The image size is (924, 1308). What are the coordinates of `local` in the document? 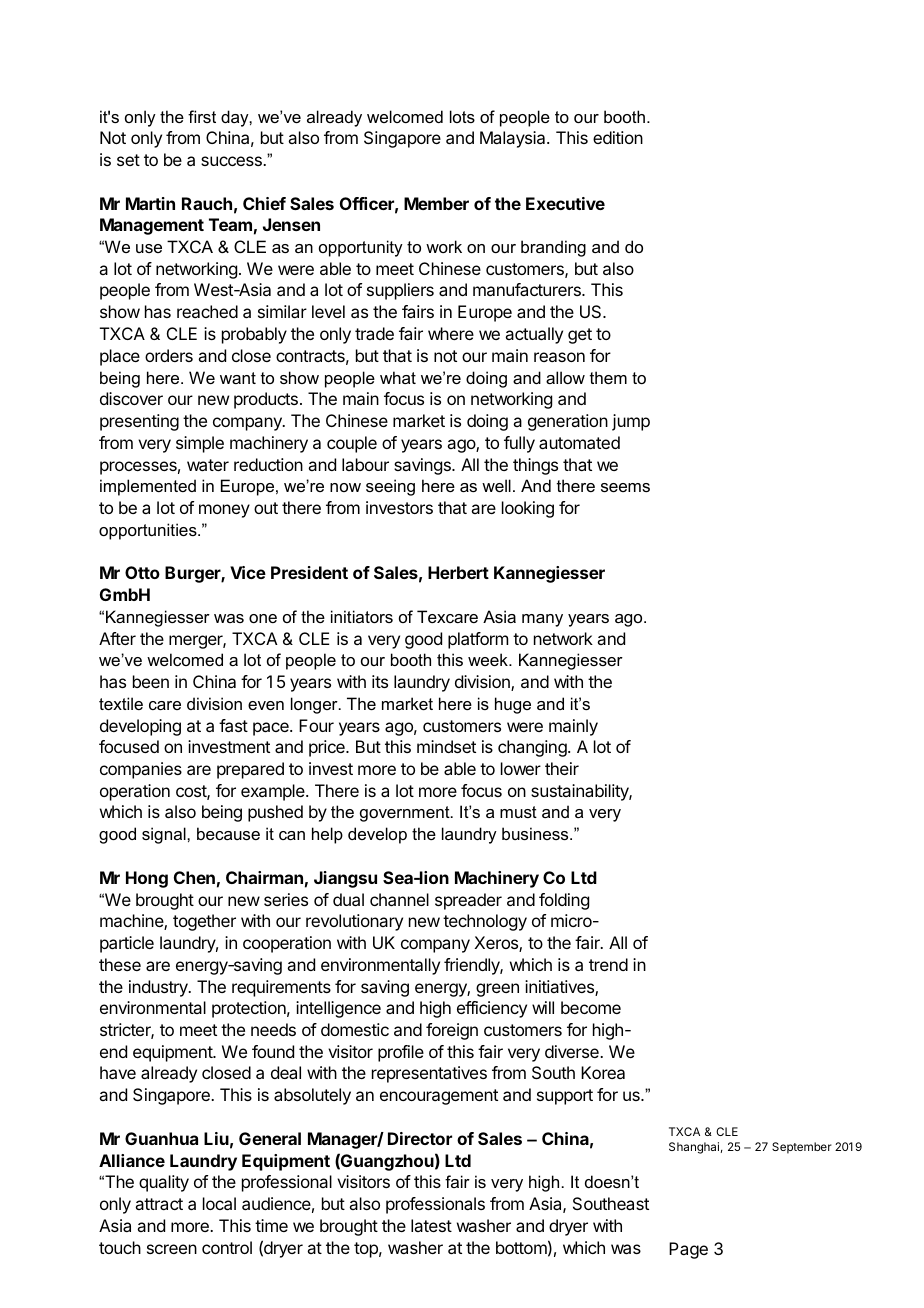 It's located at (219, 1203).
